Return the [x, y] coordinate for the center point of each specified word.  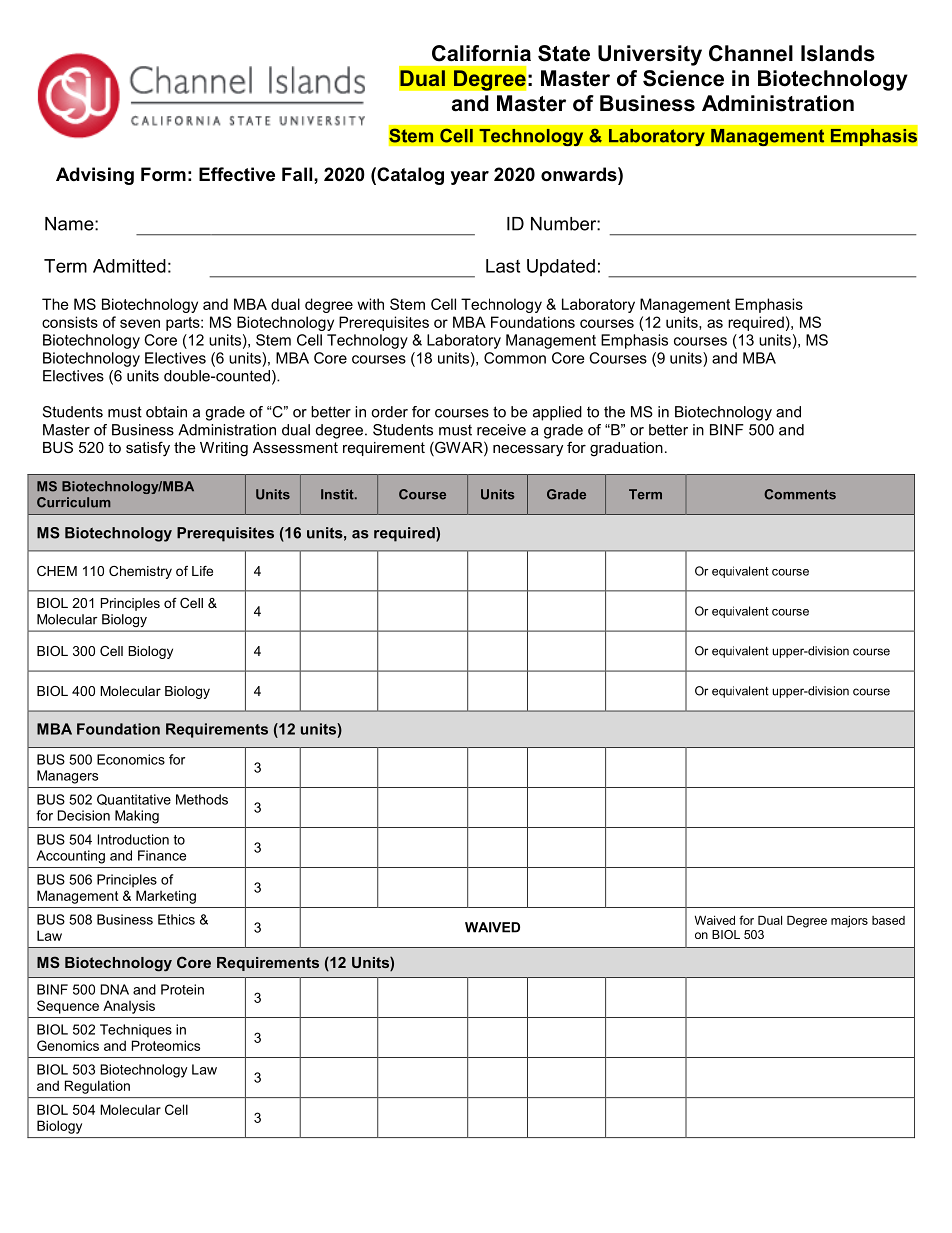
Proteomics [166, 1045]
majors [849, 922]
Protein [182, 989]
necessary [528, 450]
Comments [800, 494]
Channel [751, 53]
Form [163, 174]
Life [202, 571]
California [481, 53]
